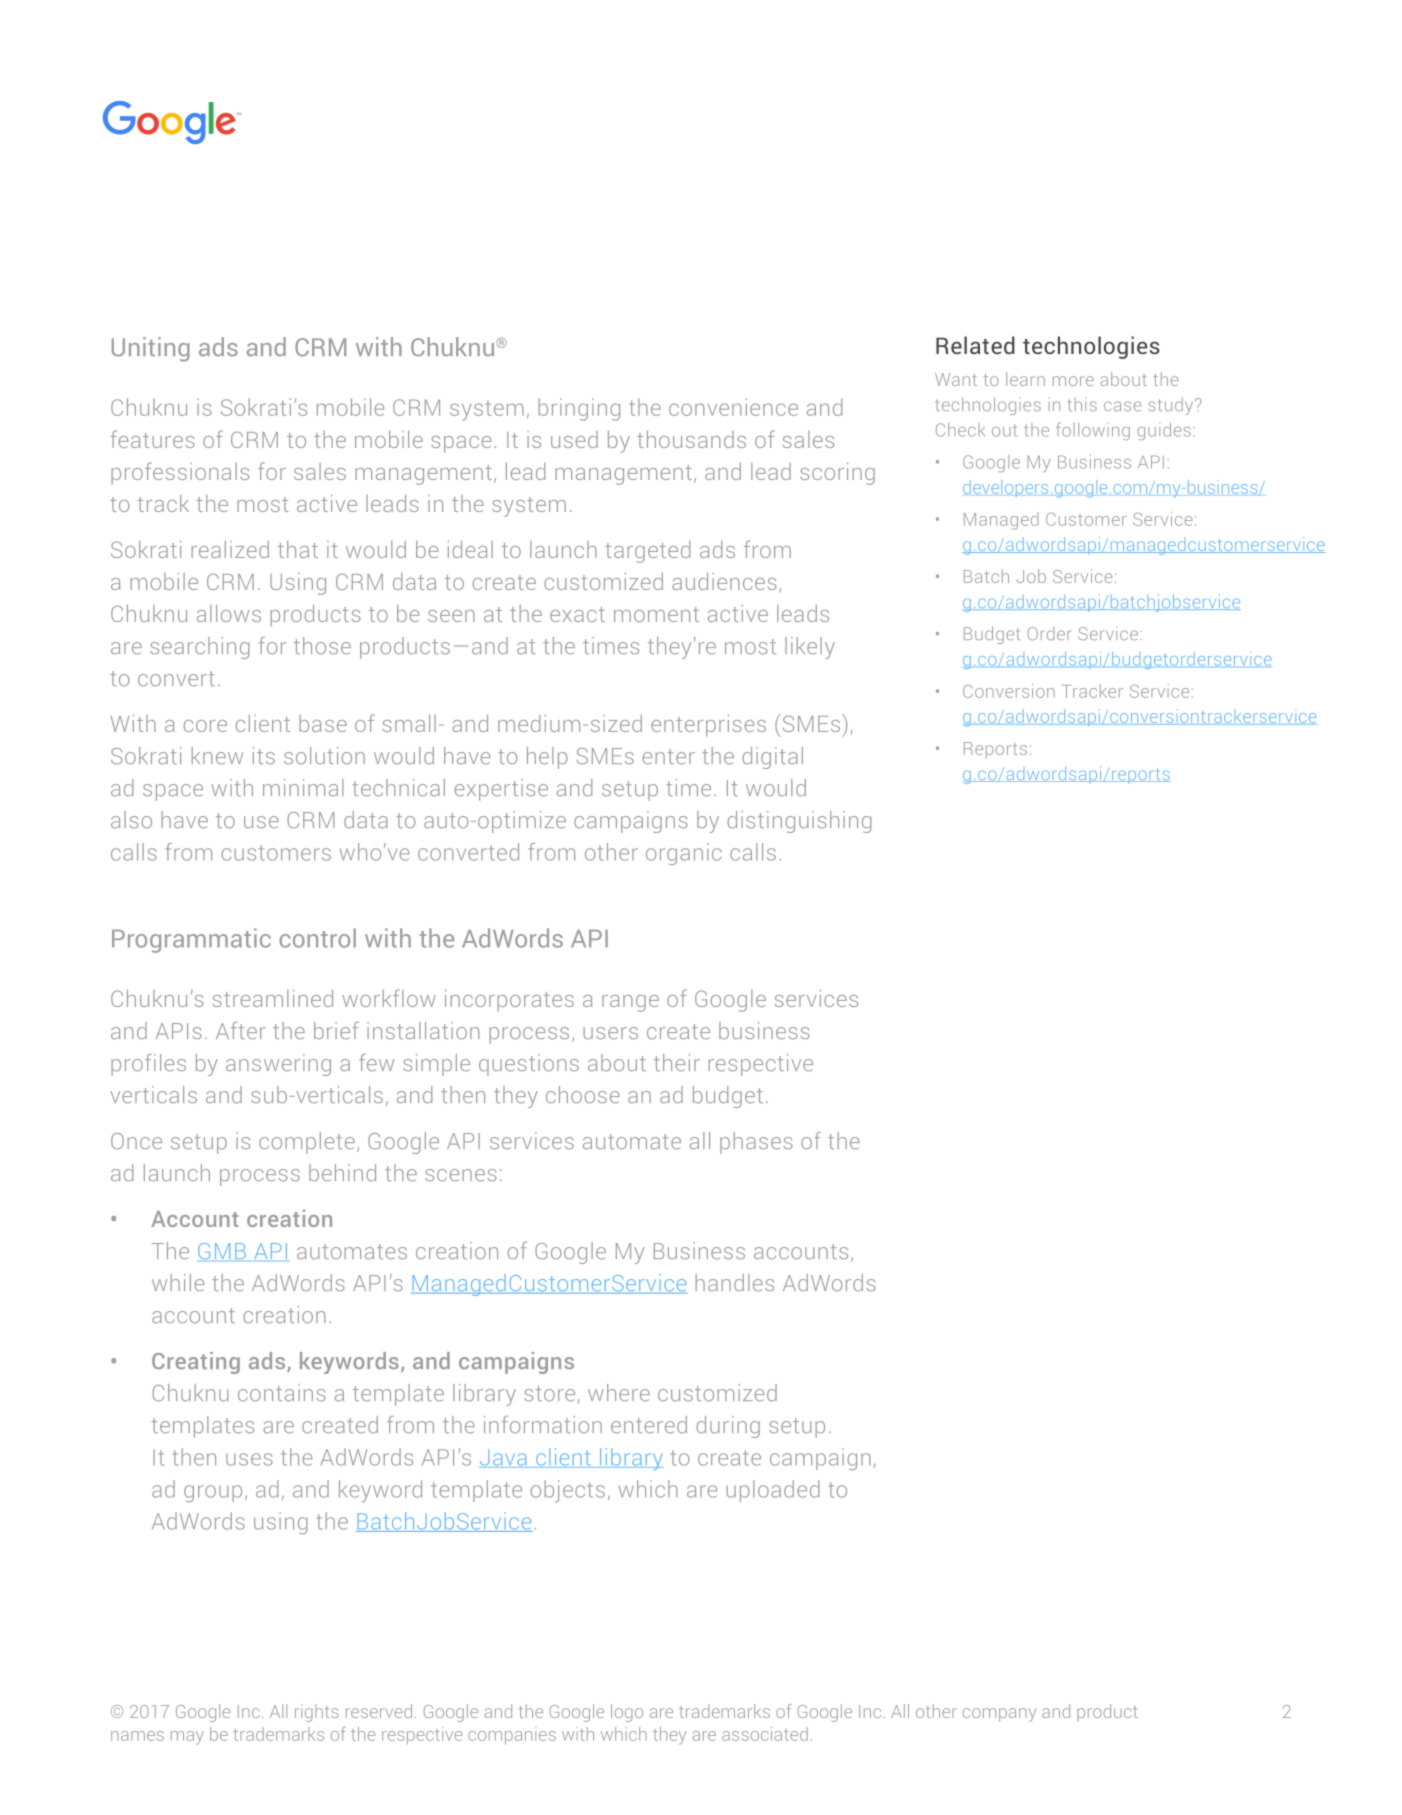 The image size is (1402, 1815). I want to click on distinguishing, so click(799, 822).
